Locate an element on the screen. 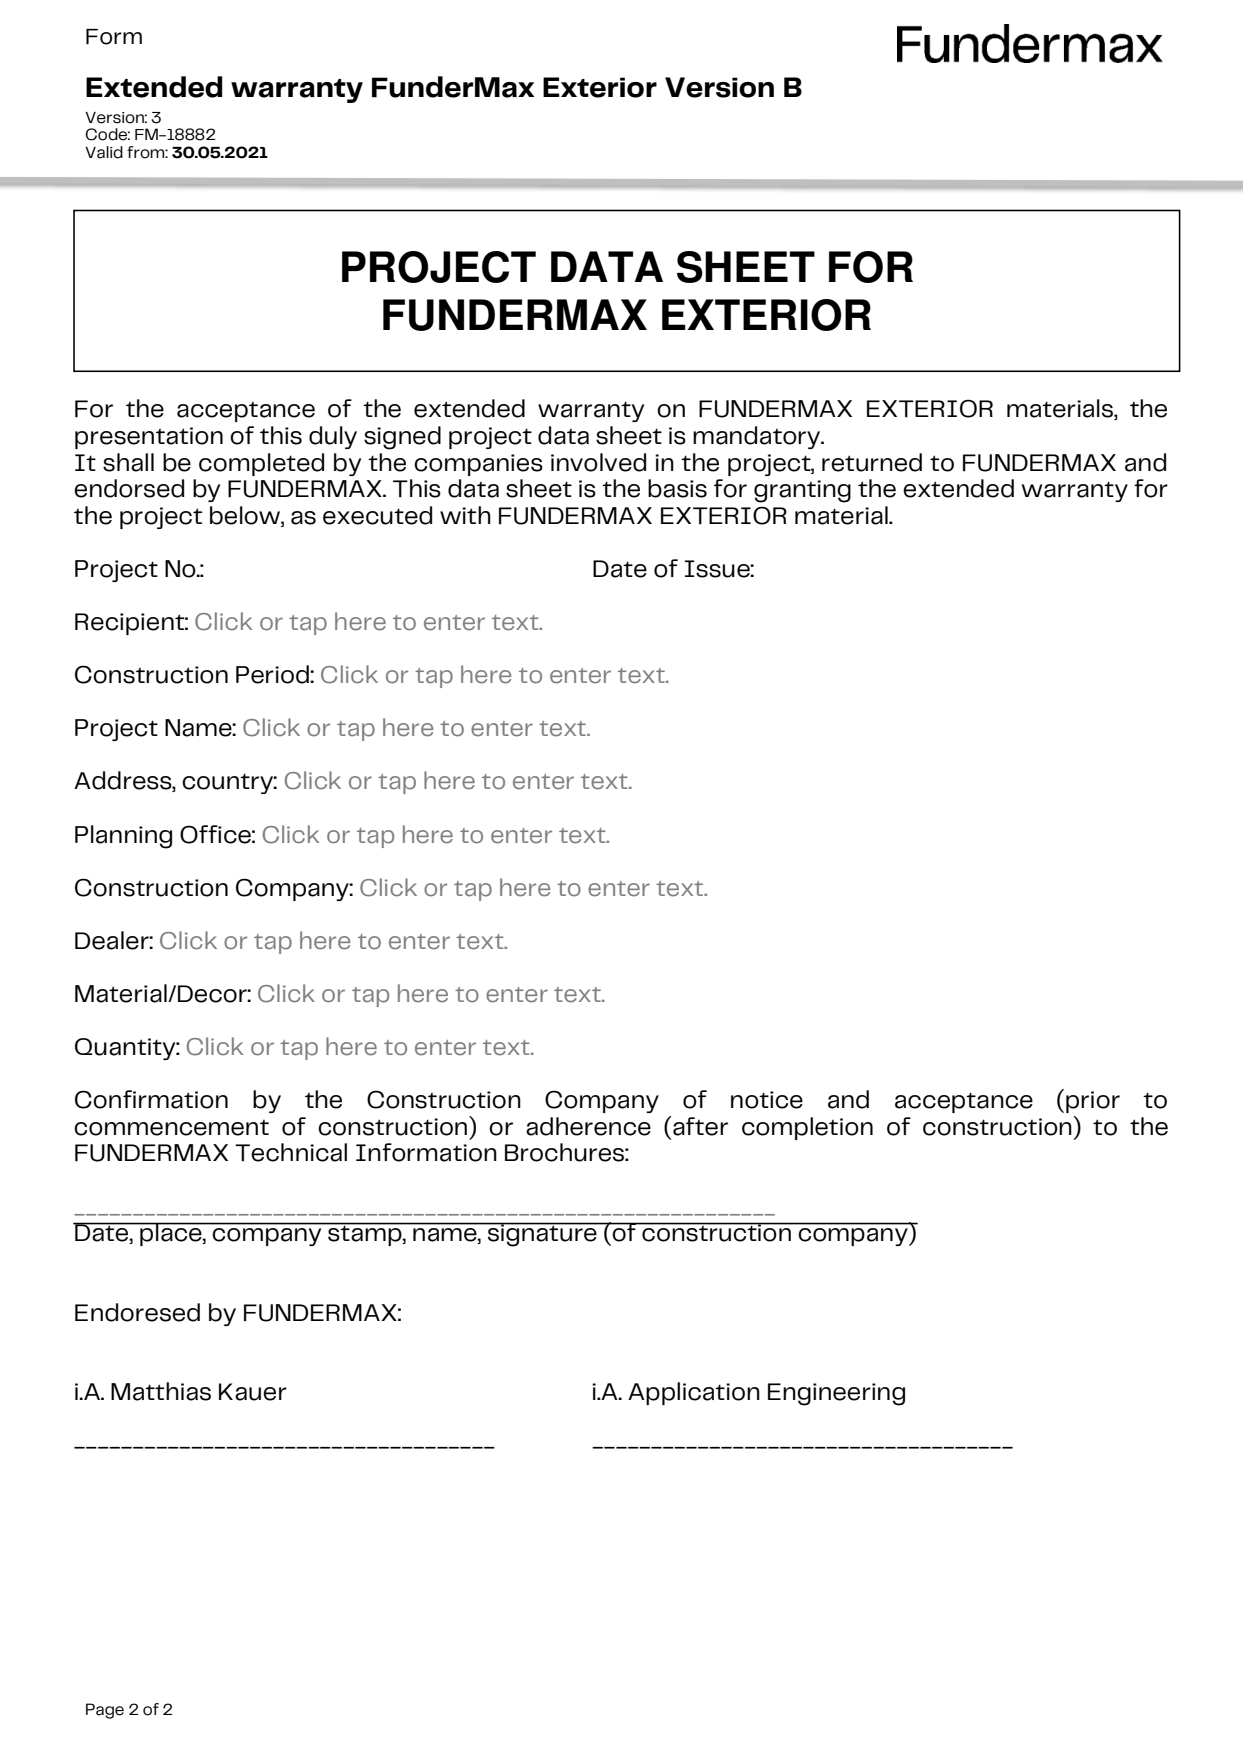  Page is located at coordinates (105, 1711).
